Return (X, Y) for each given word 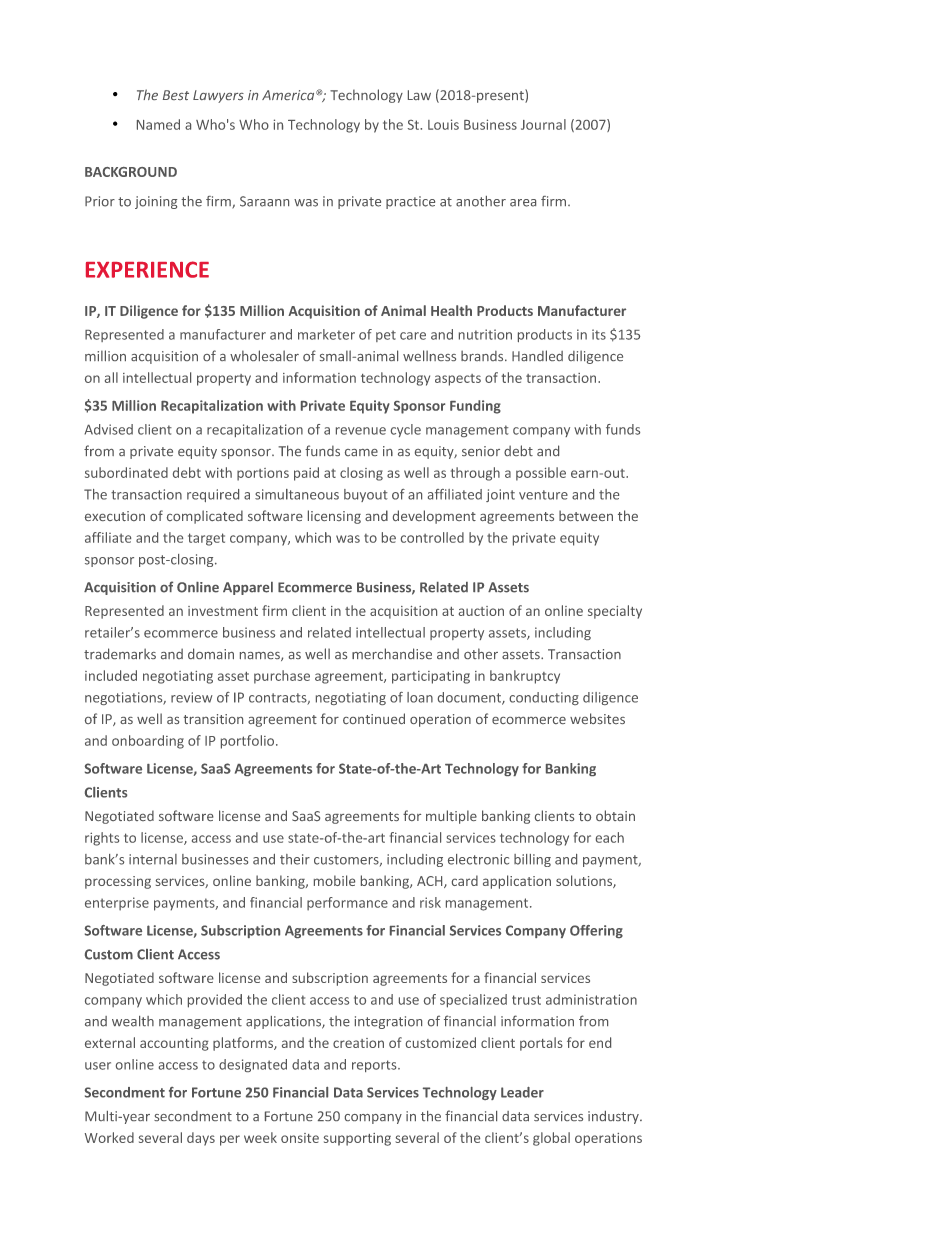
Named (158, 124)
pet (386, 336)
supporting (357, 1139)
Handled (537, 355)
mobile (334, 880)
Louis (443, 124)
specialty (615, 612)
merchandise (392, 653)
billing (532, 860)
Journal (543, 124)
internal (153, 859)
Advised (108, 429)
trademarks (120, 653)
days (201, 1139)
